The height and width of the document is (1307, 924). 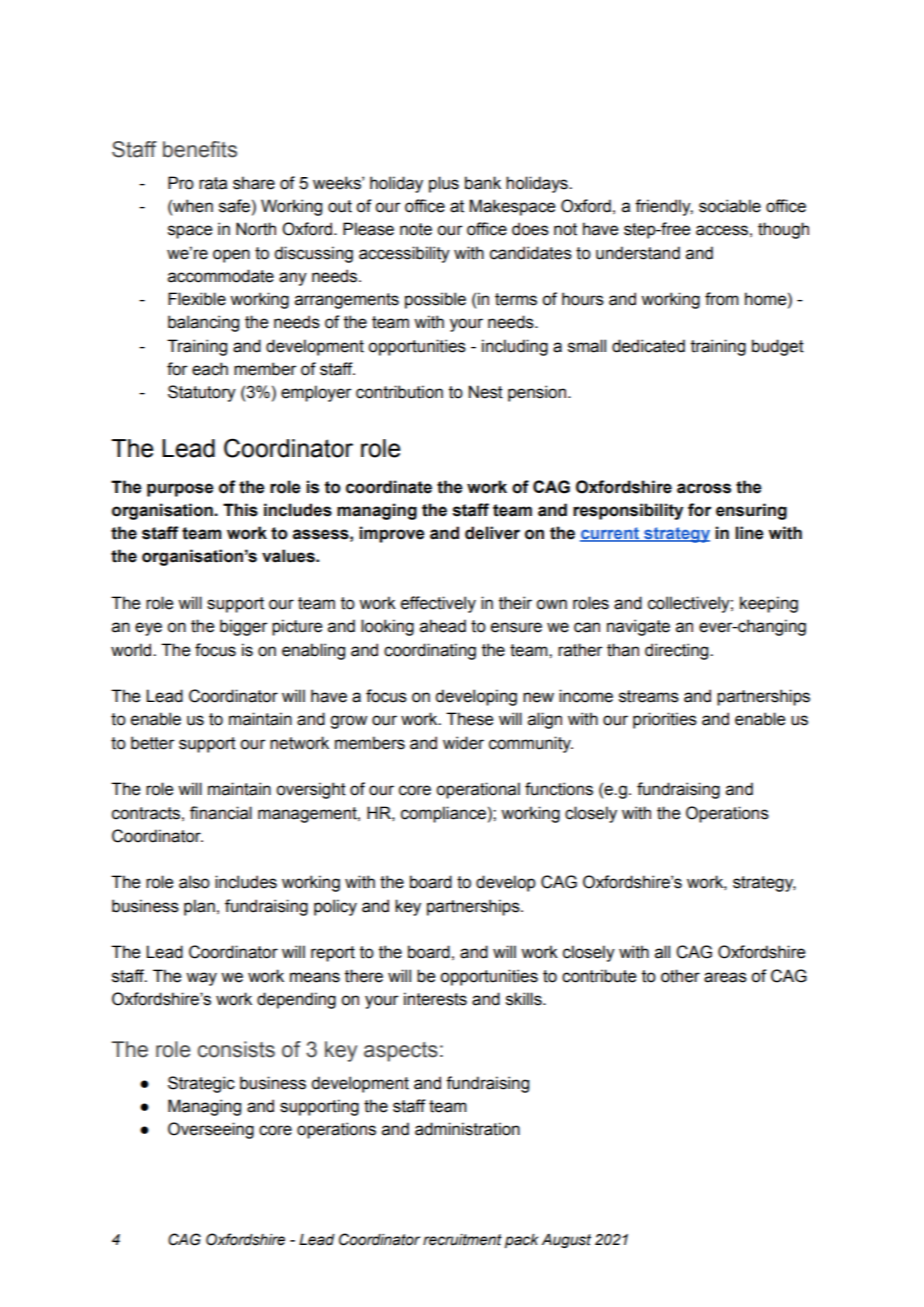 What do you see at coordinates (492, 533) in the document?
I see `deliver` at bounding box center [492, 533].
